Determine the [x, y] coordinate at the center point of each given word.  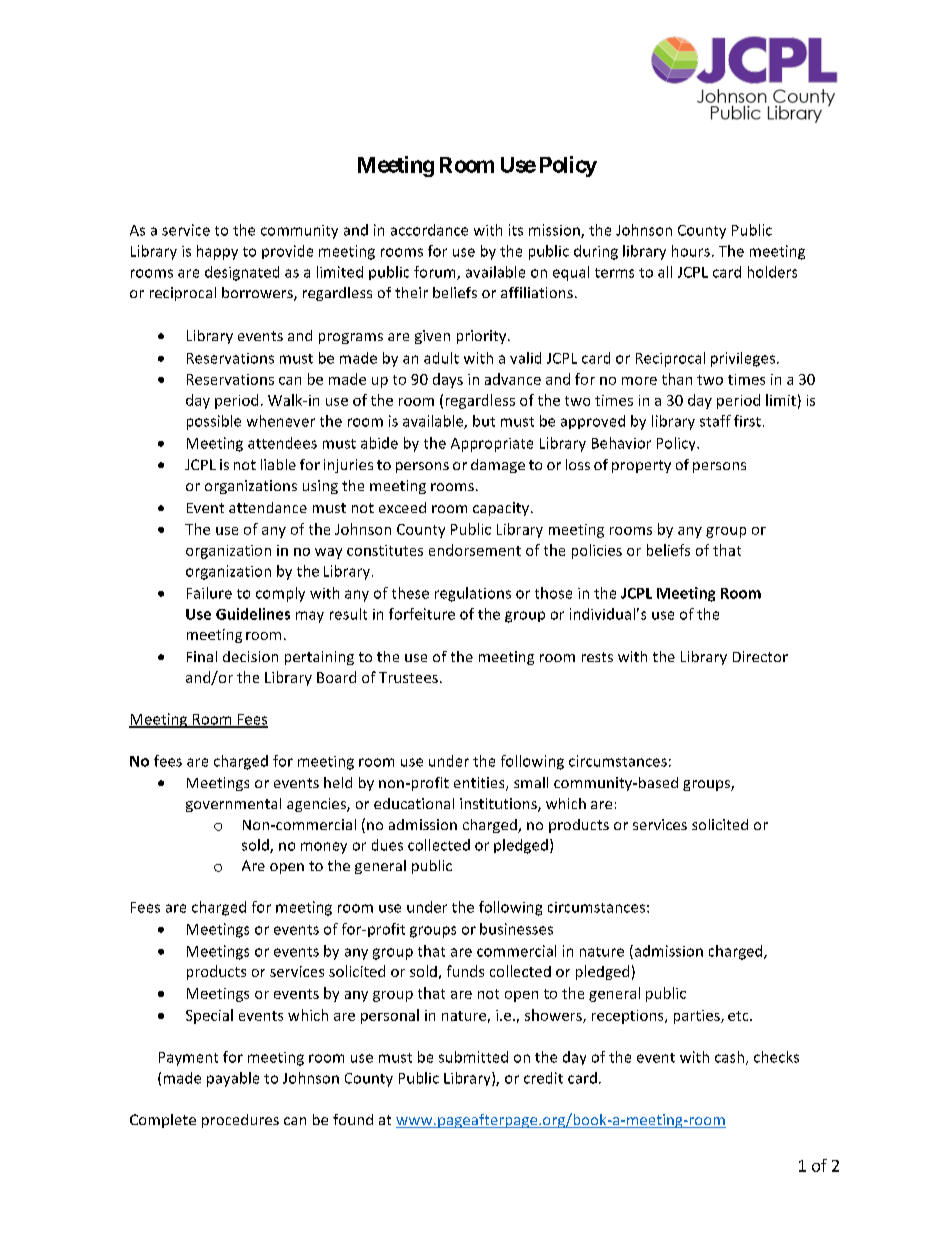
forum [436, 273]
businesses [516, 929]
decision [250, 656]
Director [760, 656]
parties [698, 1017]
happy [217, 252]
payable [233, 1079]
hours [691, 251]
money [324, 848]
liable [278, 464]
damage [498, 466]
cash [729, 1057]
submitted [473, 1057]
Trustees [408, 677]
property [641, 466]
